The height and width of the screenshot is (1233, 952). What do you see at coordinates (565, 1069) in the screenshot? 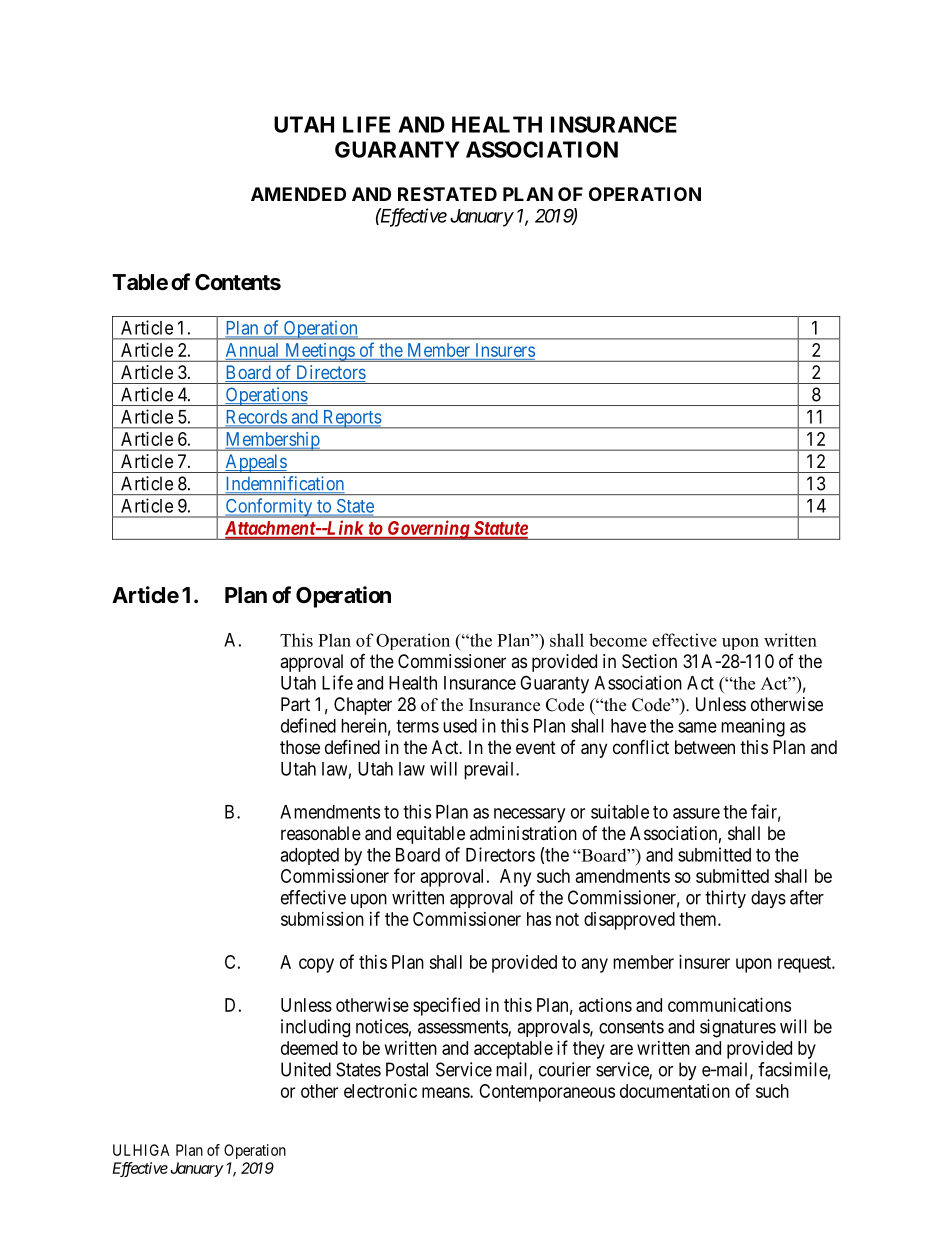
I see `courier` at bounding box center [565, 1069].
